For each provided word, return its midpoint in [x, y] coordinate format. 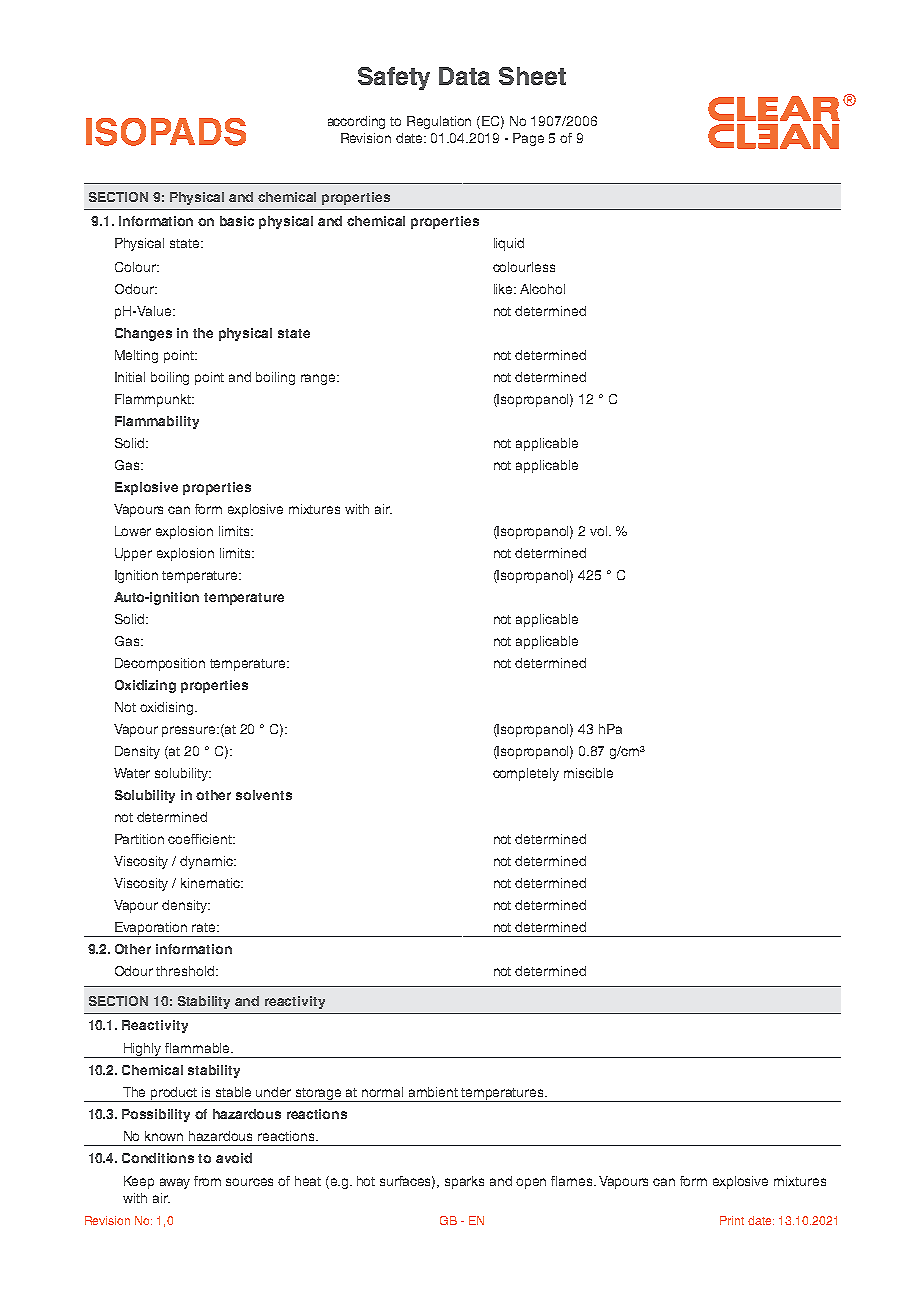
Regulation [439, 122]
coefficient [201, 839]
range [319, 379]
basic [237, 221]
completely [526, 774]
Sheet [532, 76]
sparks [464, 1182]
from [207, 1181]
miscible [588, 773]
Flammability [157, 422]
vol [600, 531]
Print [732, 1220]
